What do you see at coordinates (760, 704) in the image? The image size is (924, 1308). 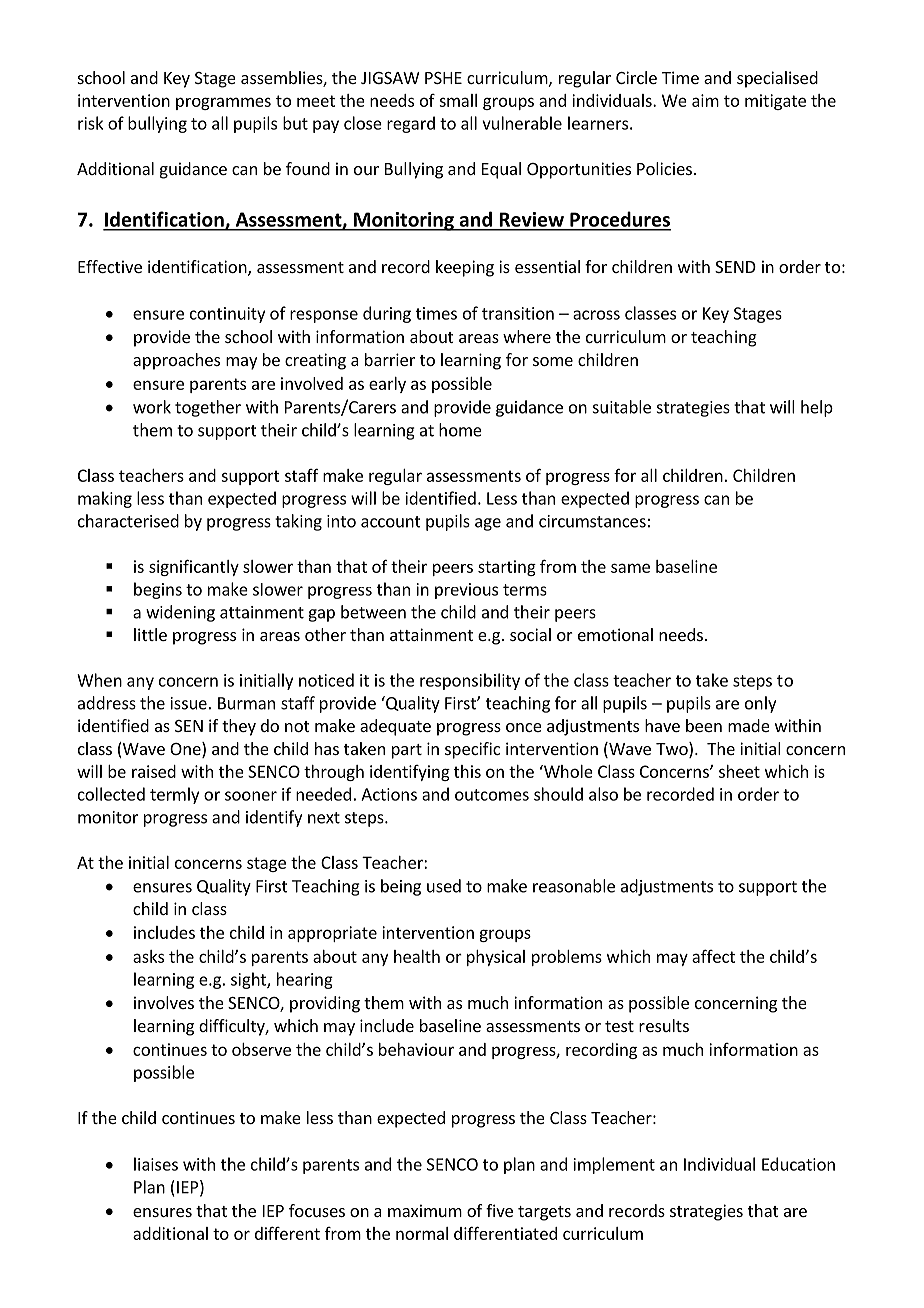 I see `only` at bounding box center [760, 704].
